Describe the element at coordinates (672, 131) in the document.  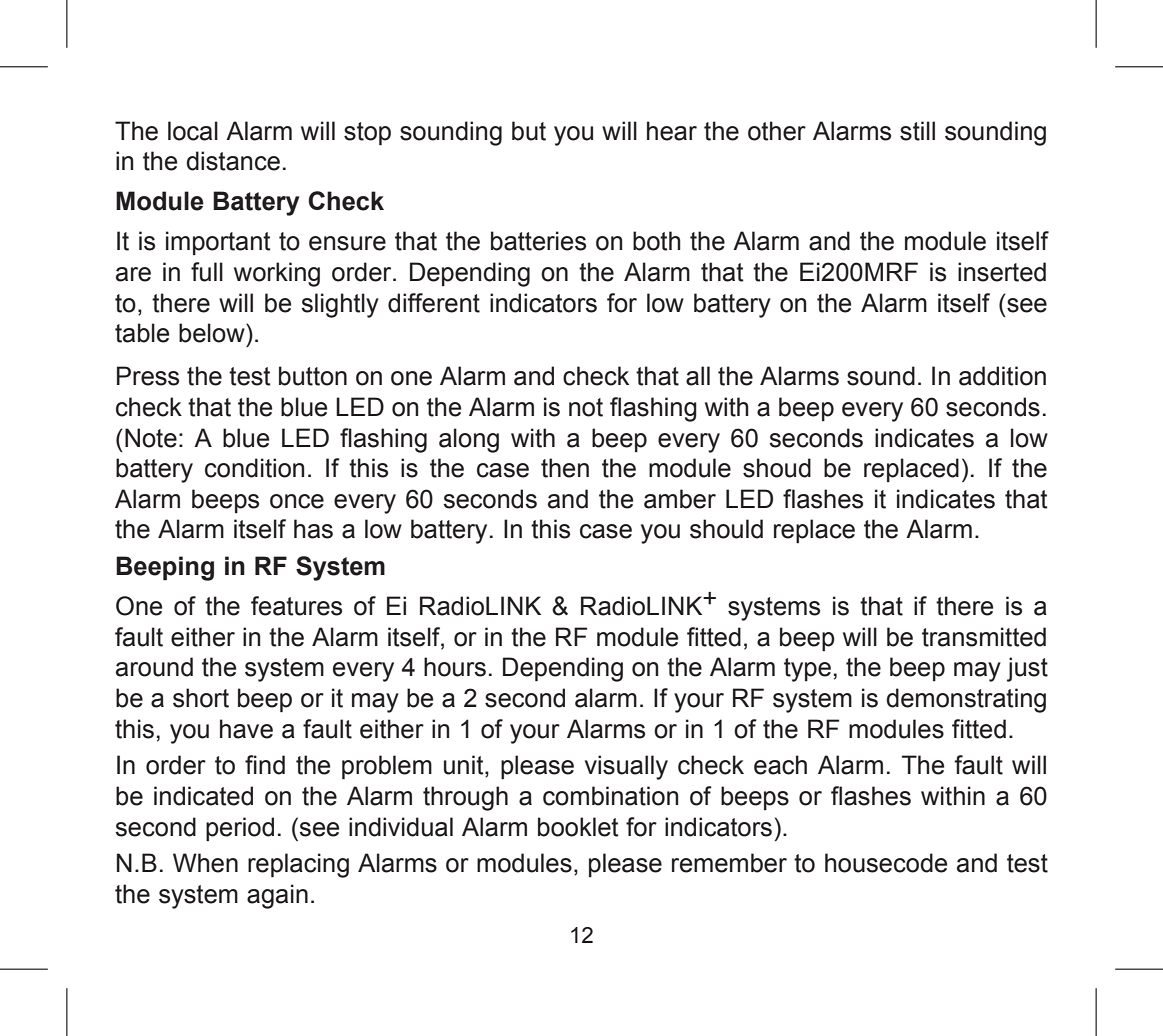
I see `hear` at that location.
